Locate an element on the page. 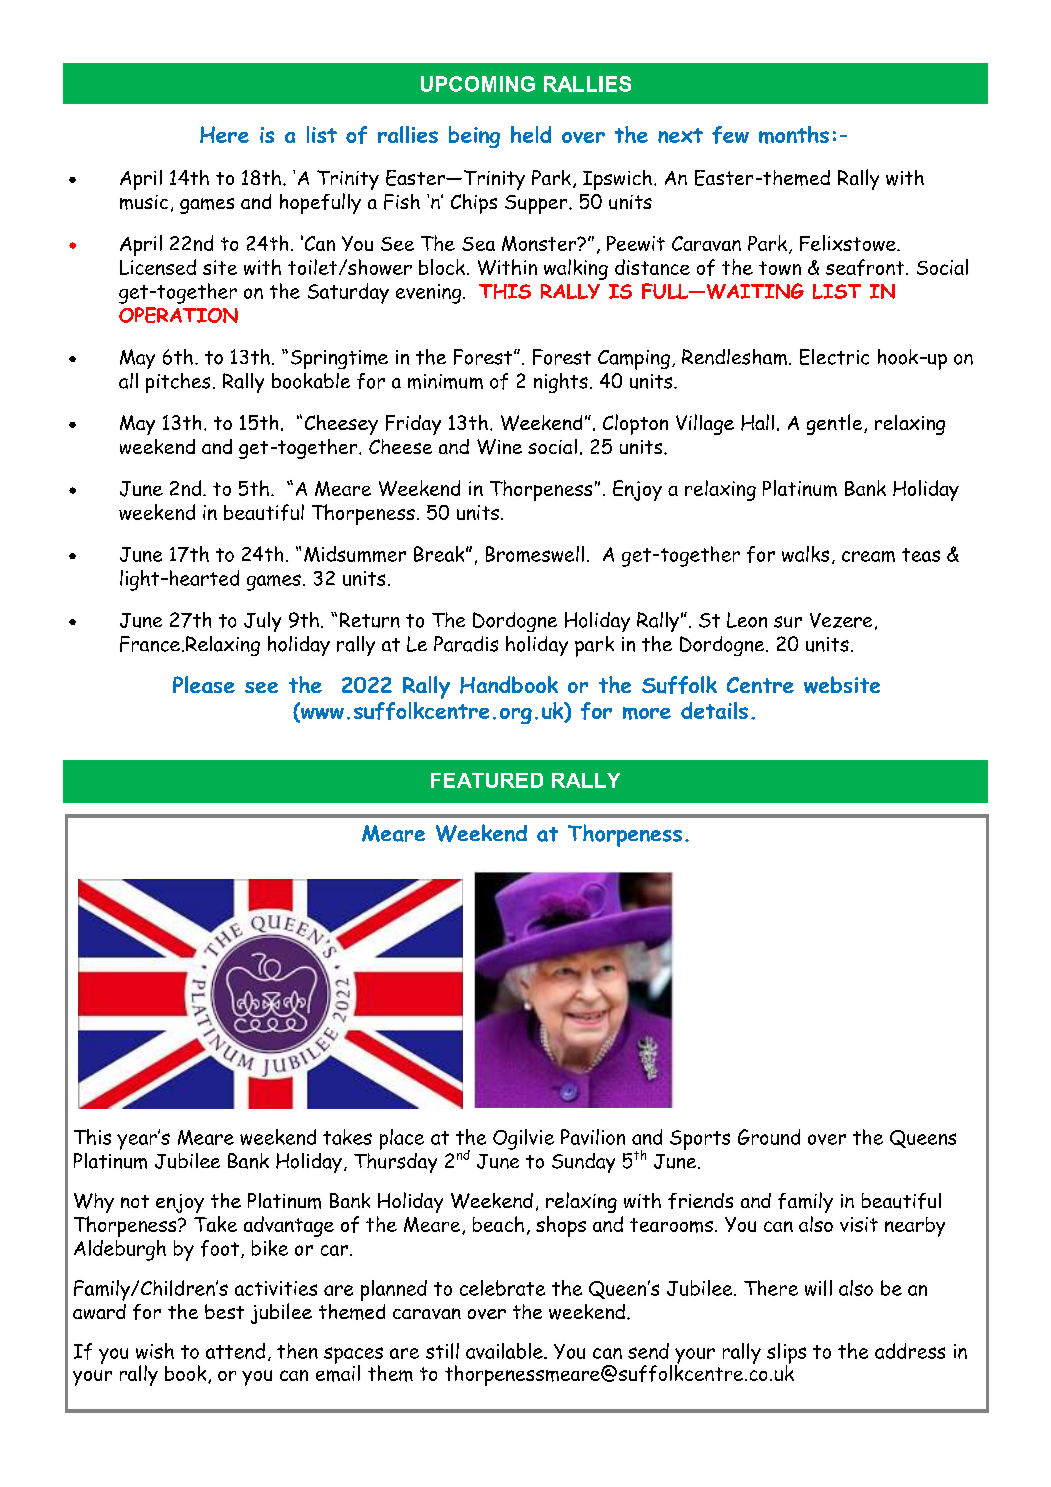  FEATURED is located at coordinates (487, 780).
